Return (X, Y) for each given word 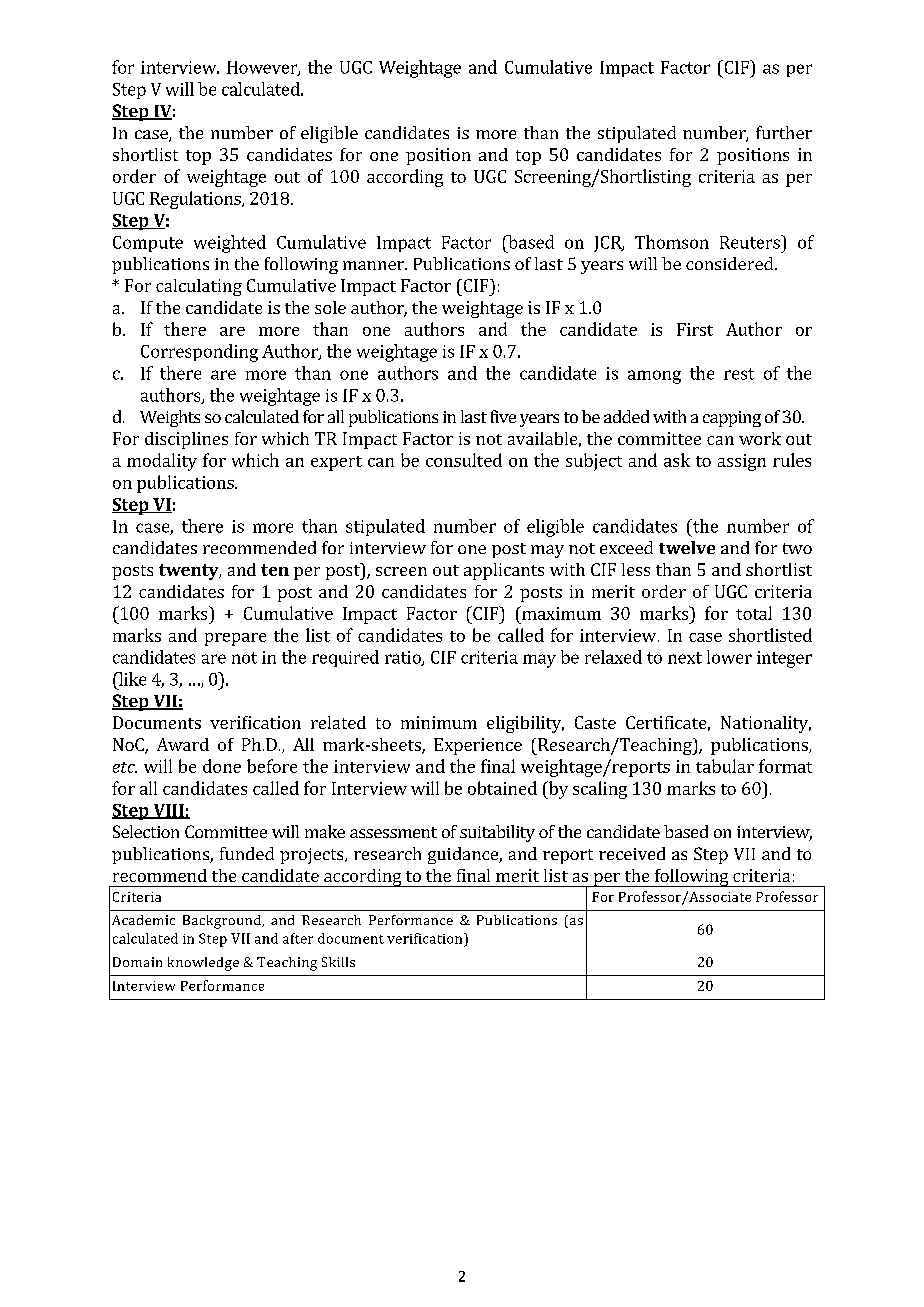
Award (183, 744)
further (784, 132)
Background (223, 922)
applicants (504, 571)
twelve (687, 547)
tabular (725, 766)
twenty (190, 572)
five (503, 416)
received (632, 853)
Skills (338, 962)
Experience (478, 746)
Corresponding (199, 353)
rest (739, 374)
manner (374, 265)
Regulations (196, 200)
